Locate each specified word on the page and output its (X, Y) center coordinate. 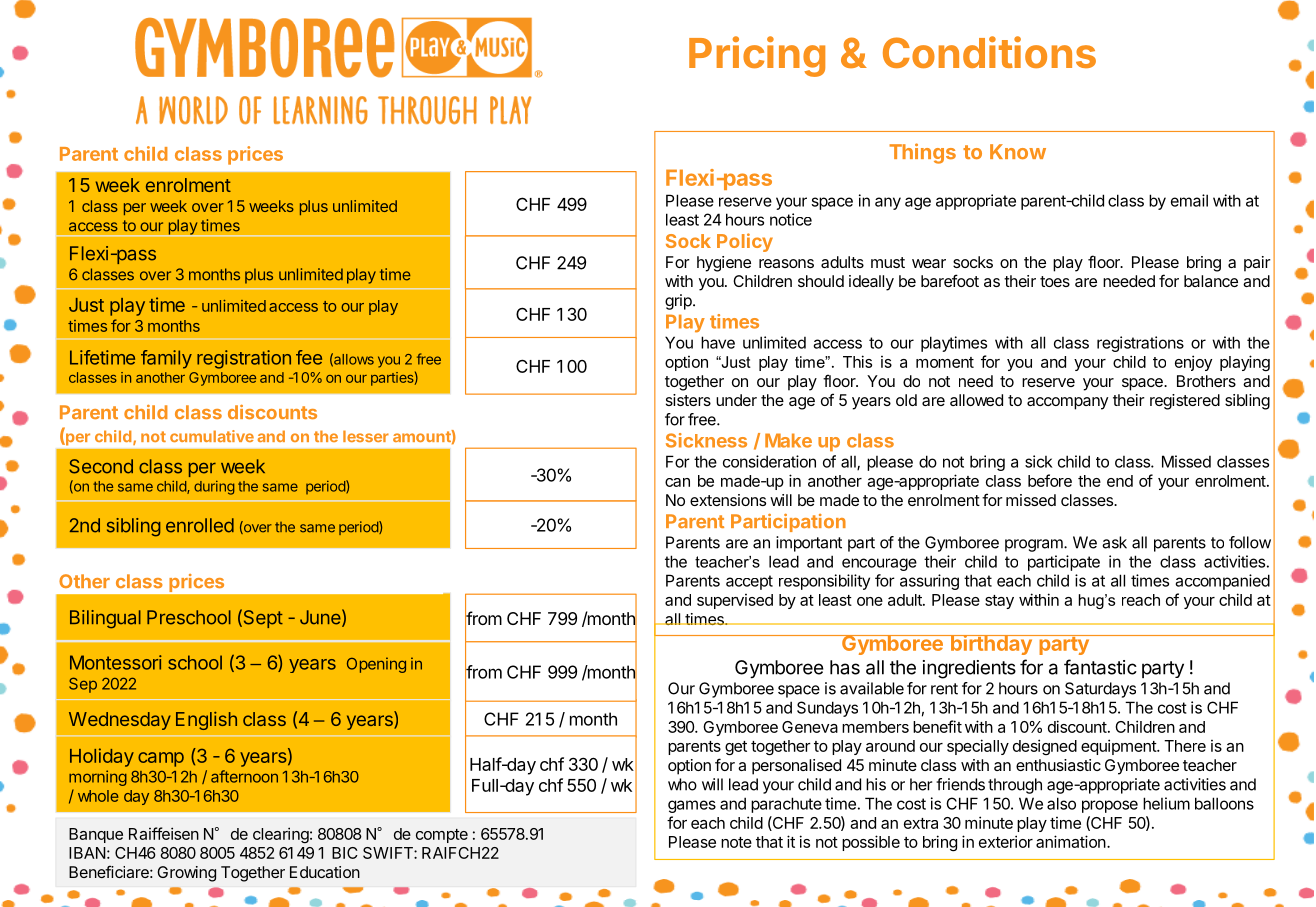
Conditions (989, 52)
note (736, 842)
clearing (281, 835)
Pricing (757, 56)
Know (1018, 151)
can (677, 482)
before (1050, 480)
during (214, 488)
